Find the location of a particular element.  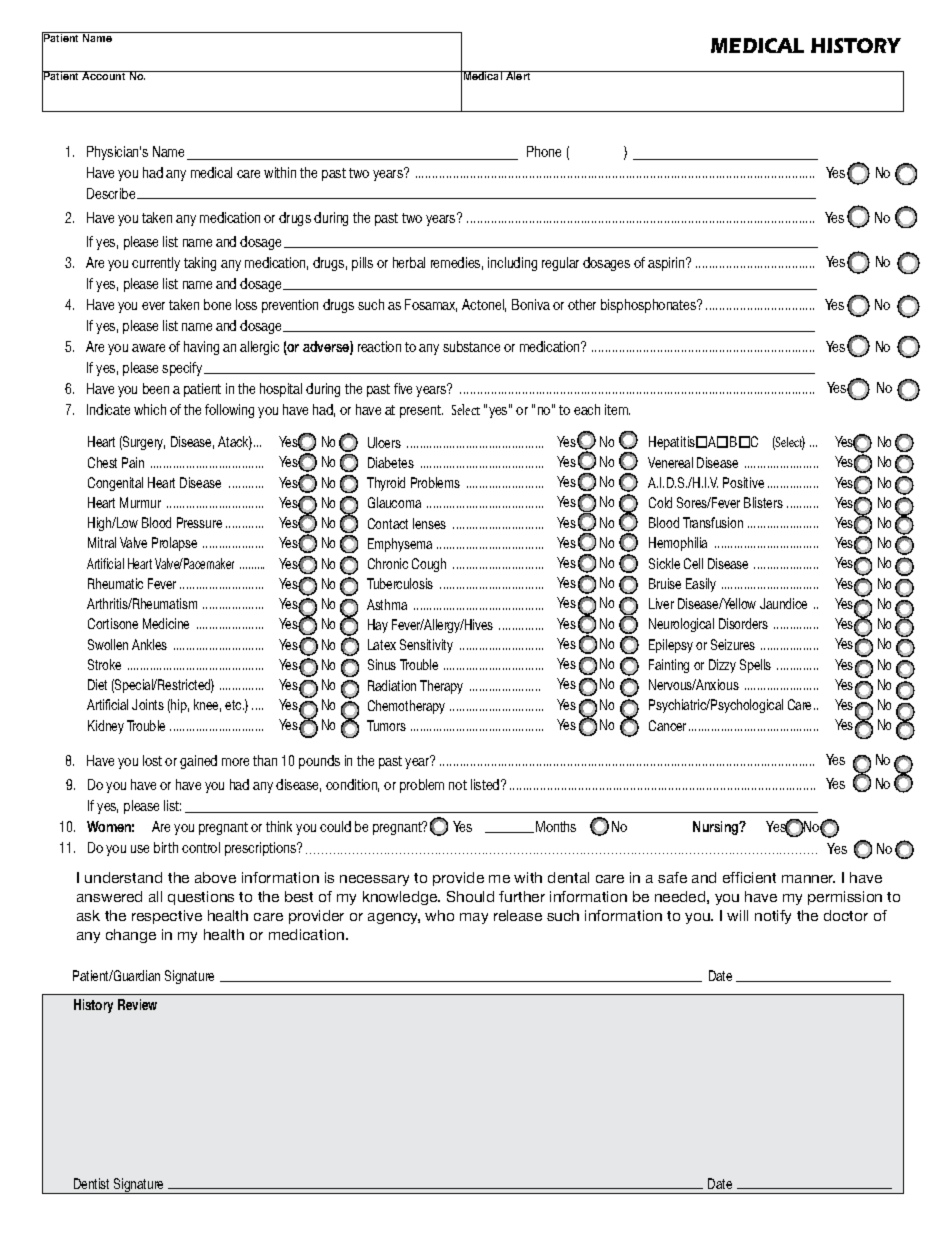

may is located at coordinates (474, 918).
